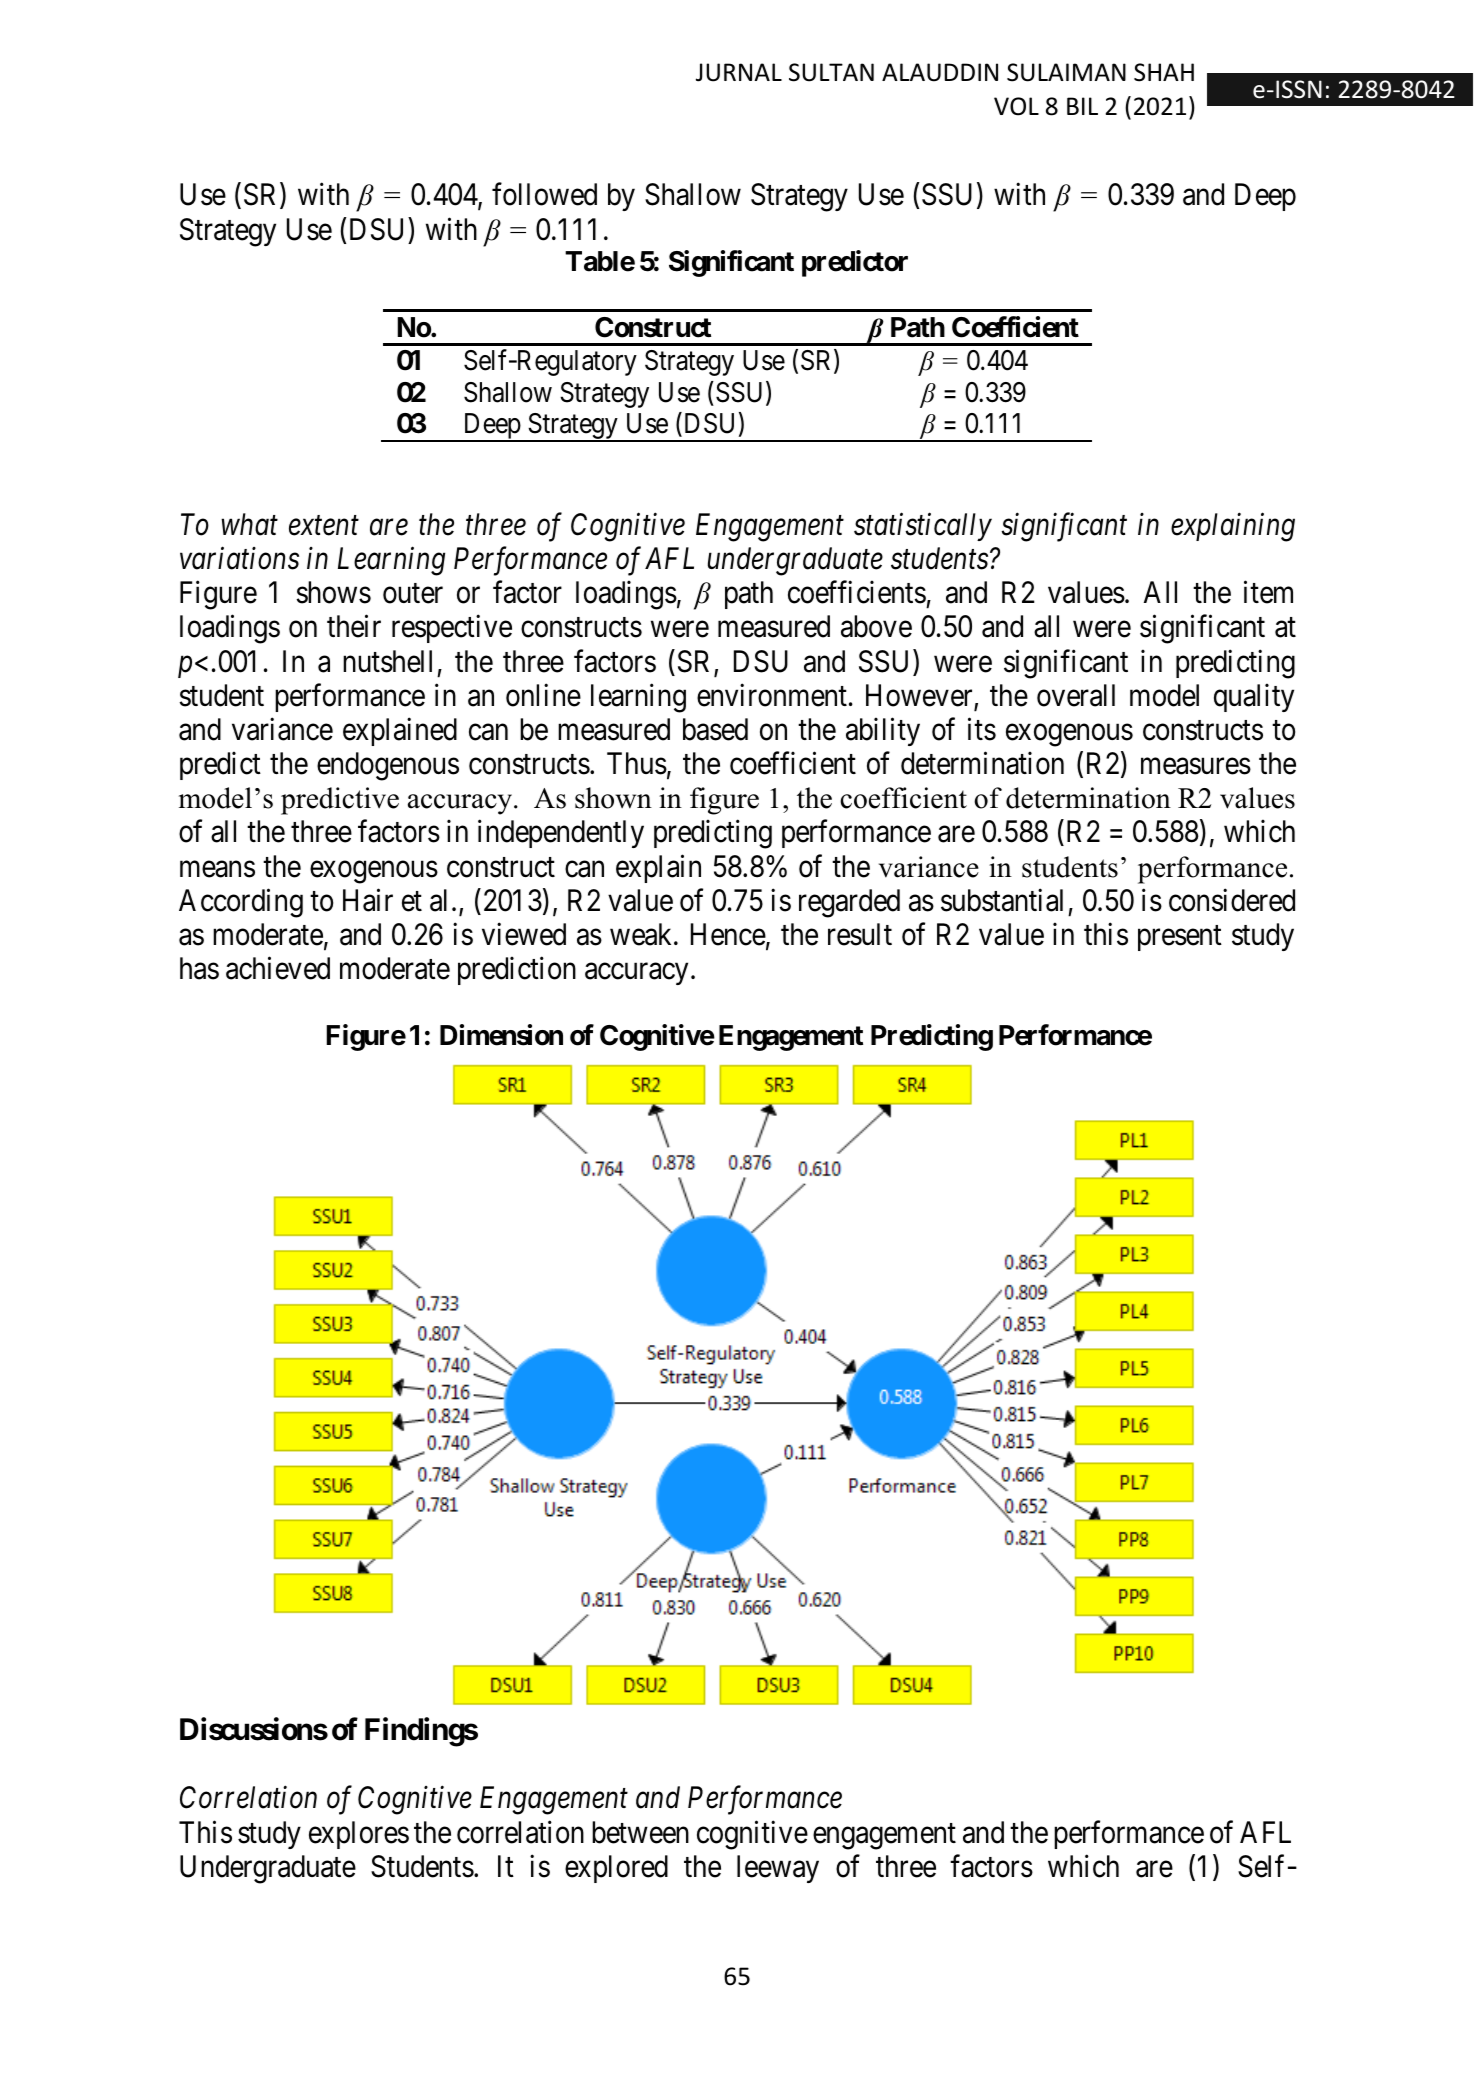 Image resolution: width=1474 pixels, height=2085 pixels. Describe the element at coordinates (778, 1869) in the screenshot. I see `leeway` at that location.
